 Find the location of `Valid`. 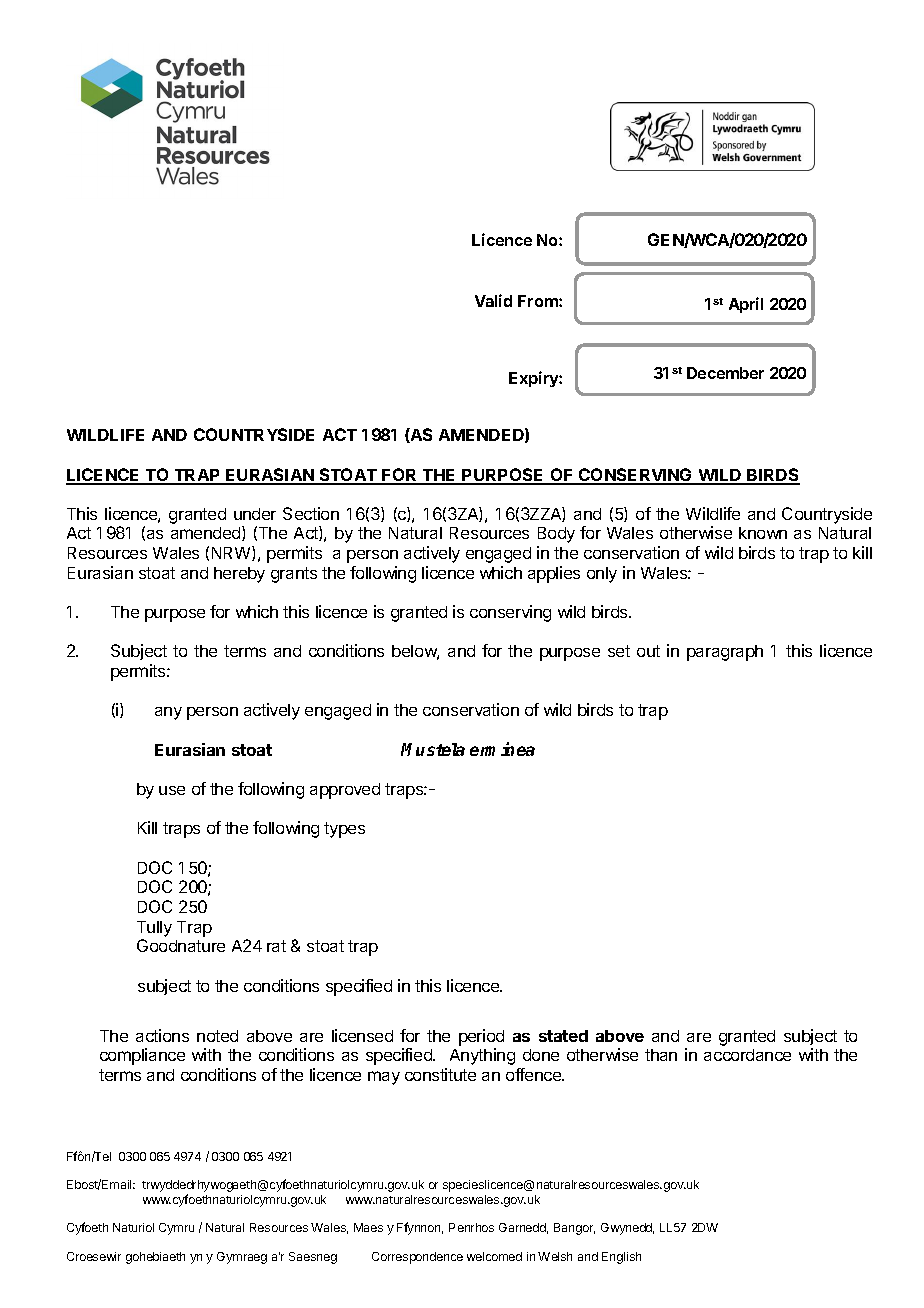

Valid is located at coordinates (493, 300).
